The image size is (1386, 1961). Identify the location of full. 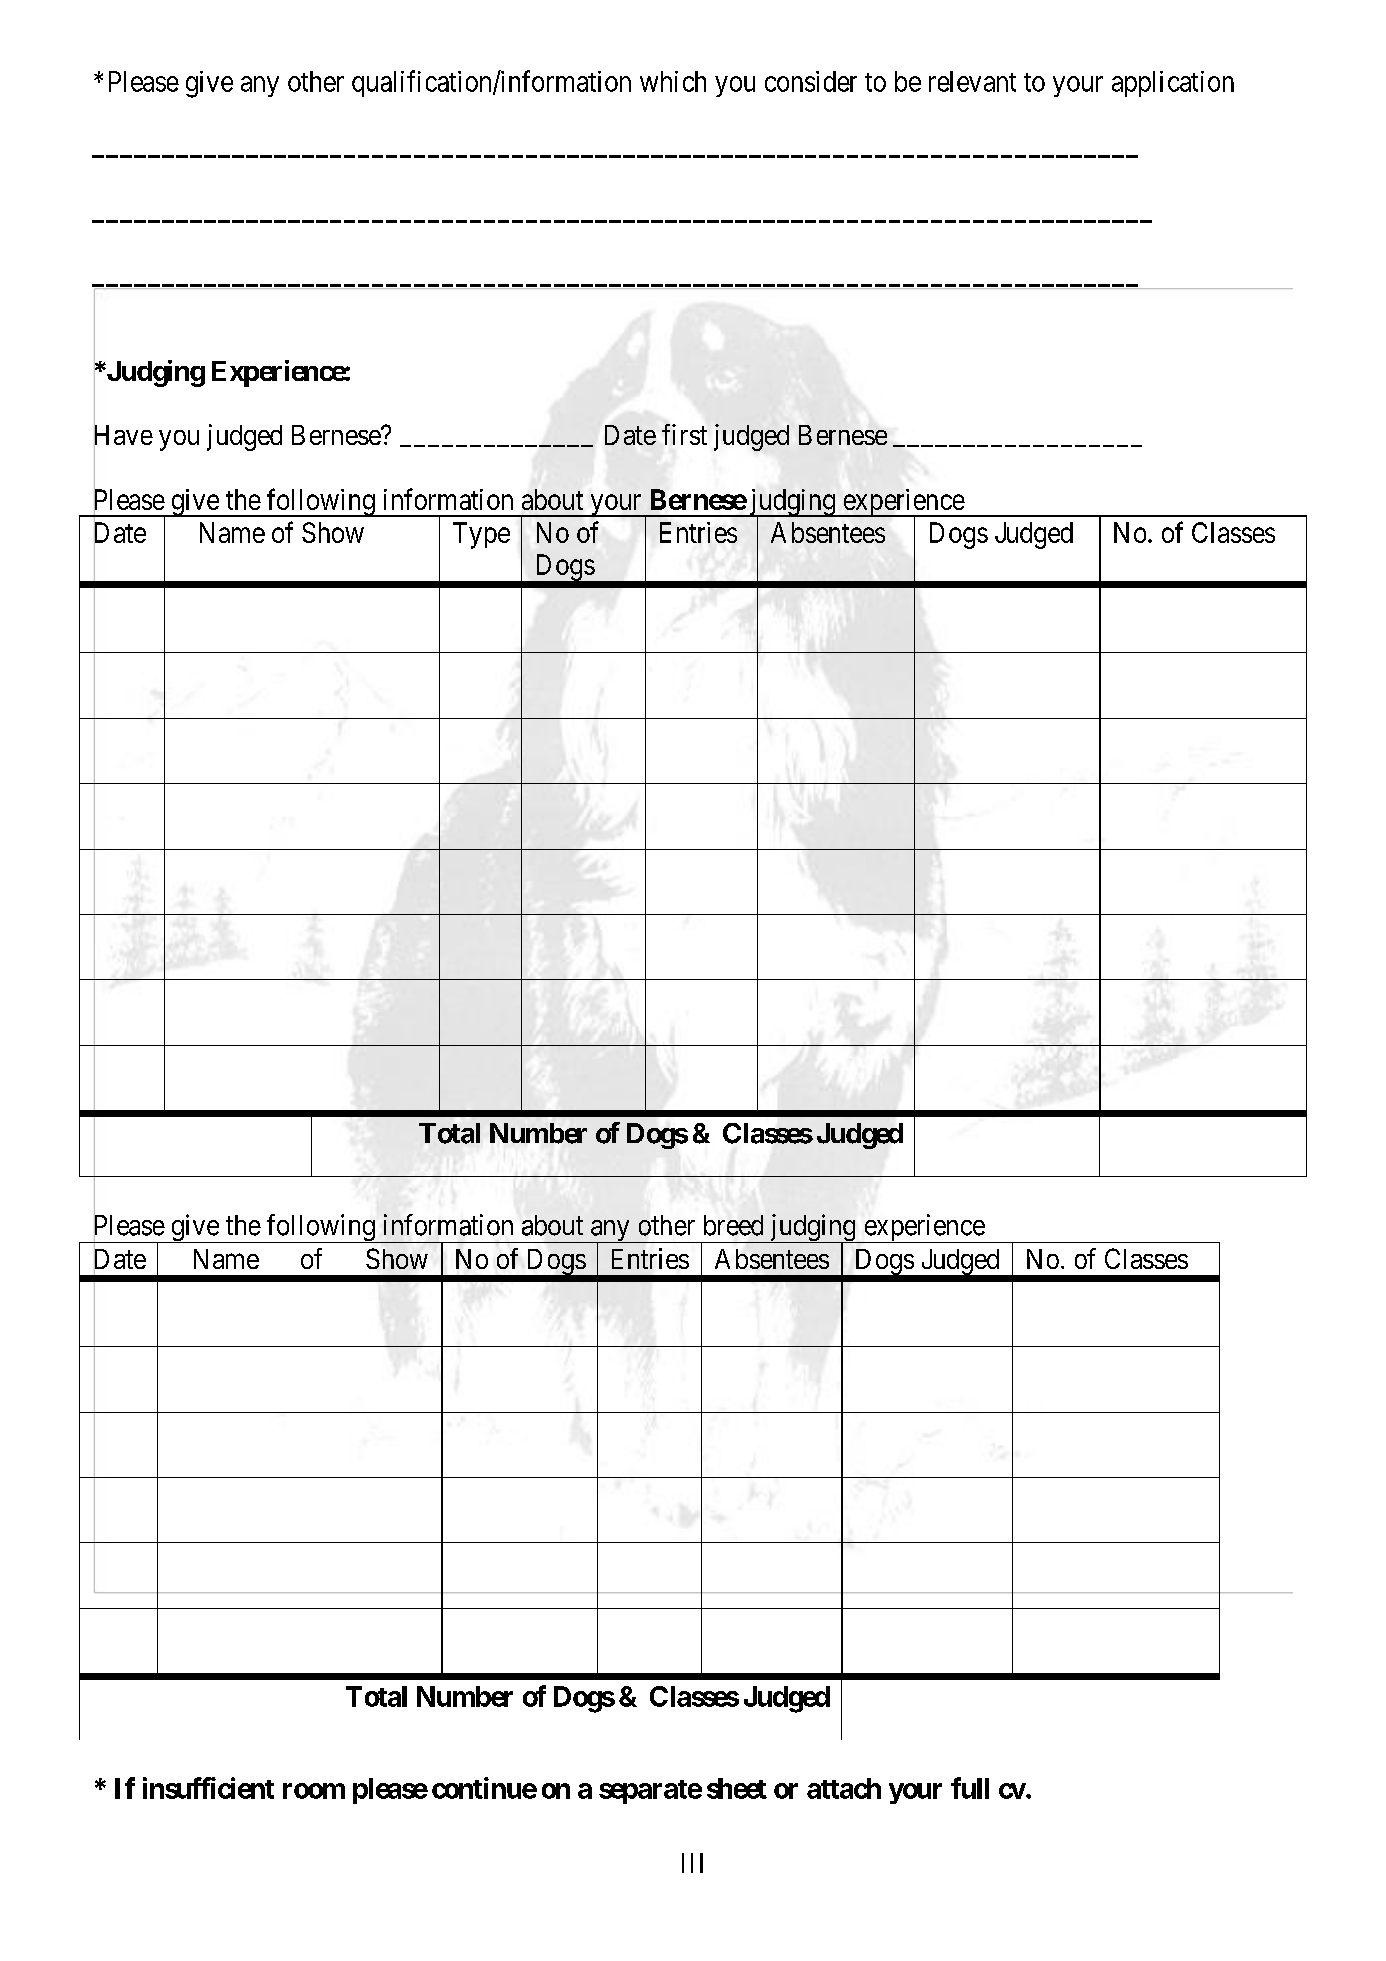
(970, 1788).
